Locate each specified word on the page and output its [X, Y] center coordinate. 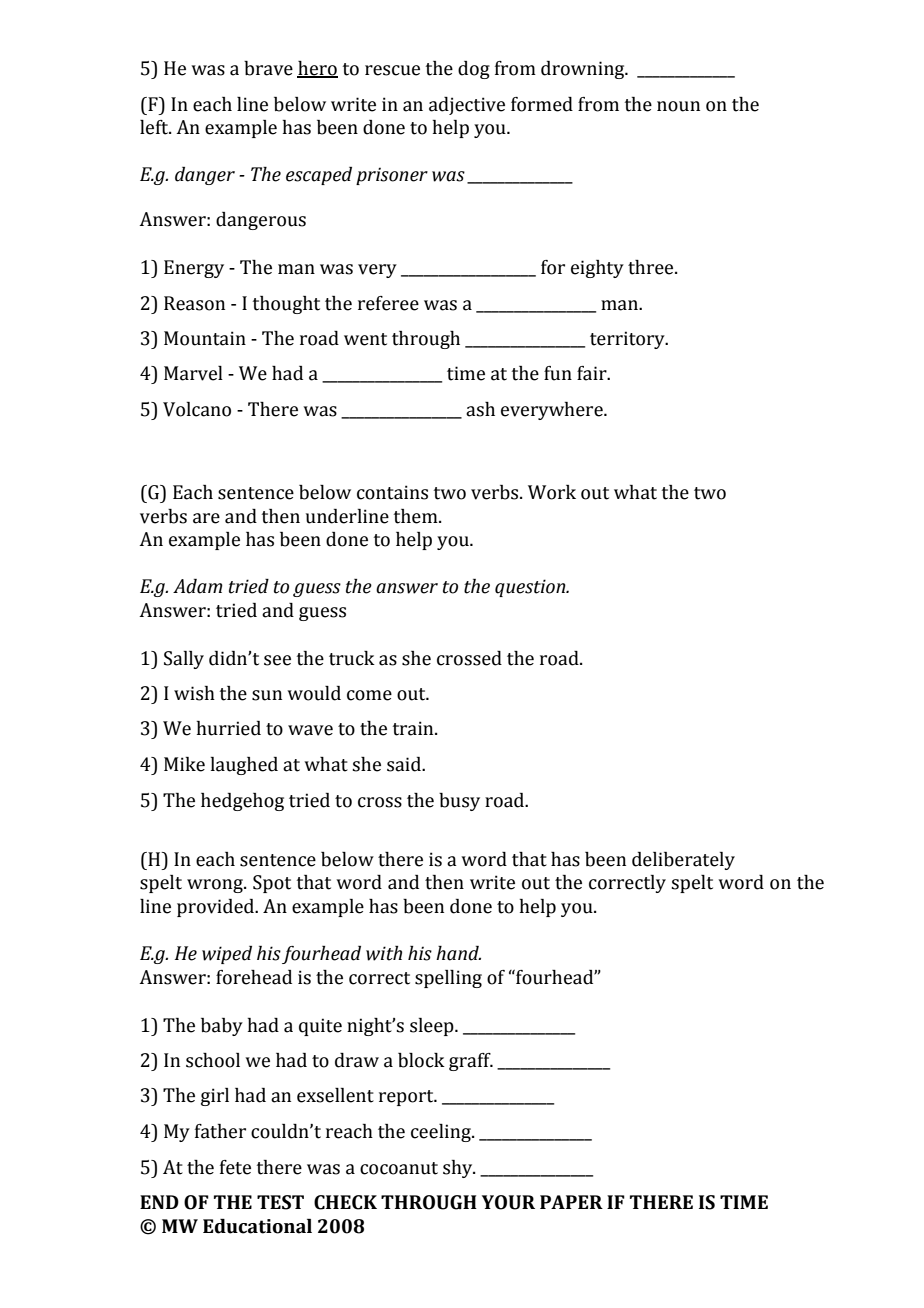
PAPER [571, 1202]
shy [459, 1169]
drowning [584, 70]
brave [268, 68]
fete [235, 1167]
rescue [392, 70]
